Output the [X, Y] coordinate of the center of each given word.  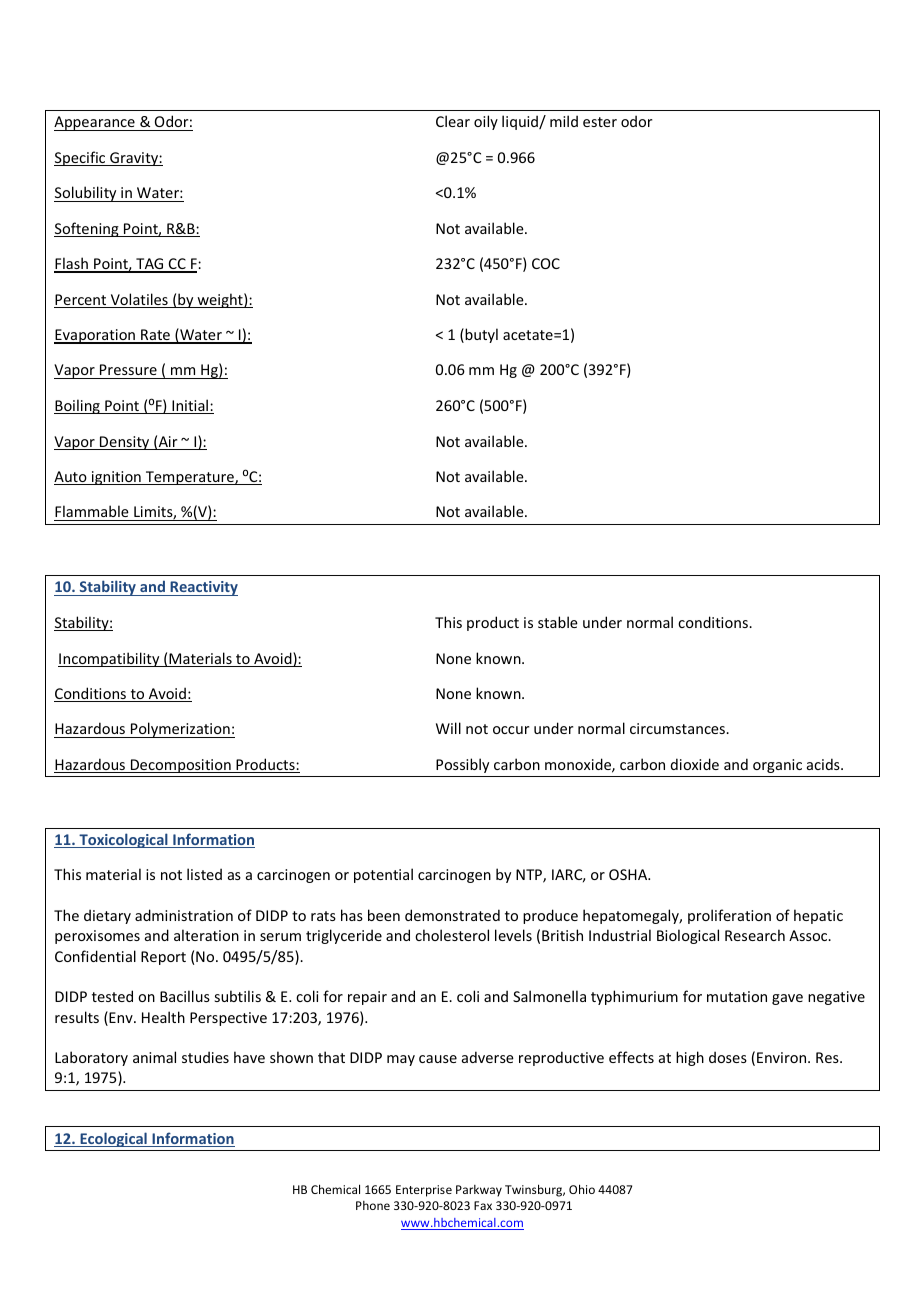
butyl [481, 335]
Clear [453, 121]
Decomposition [181, 766]
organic [777, 766]
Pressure [128, 371]
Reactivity [203, 588]
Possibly [462, 765]
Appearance [95, 123]
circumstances [678, 728]
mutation [737, 996]
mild [564, 121]
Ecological [113, 1139]
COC [546, 263]
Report [163, 958]
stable [558, 622]
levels [513, 935]
